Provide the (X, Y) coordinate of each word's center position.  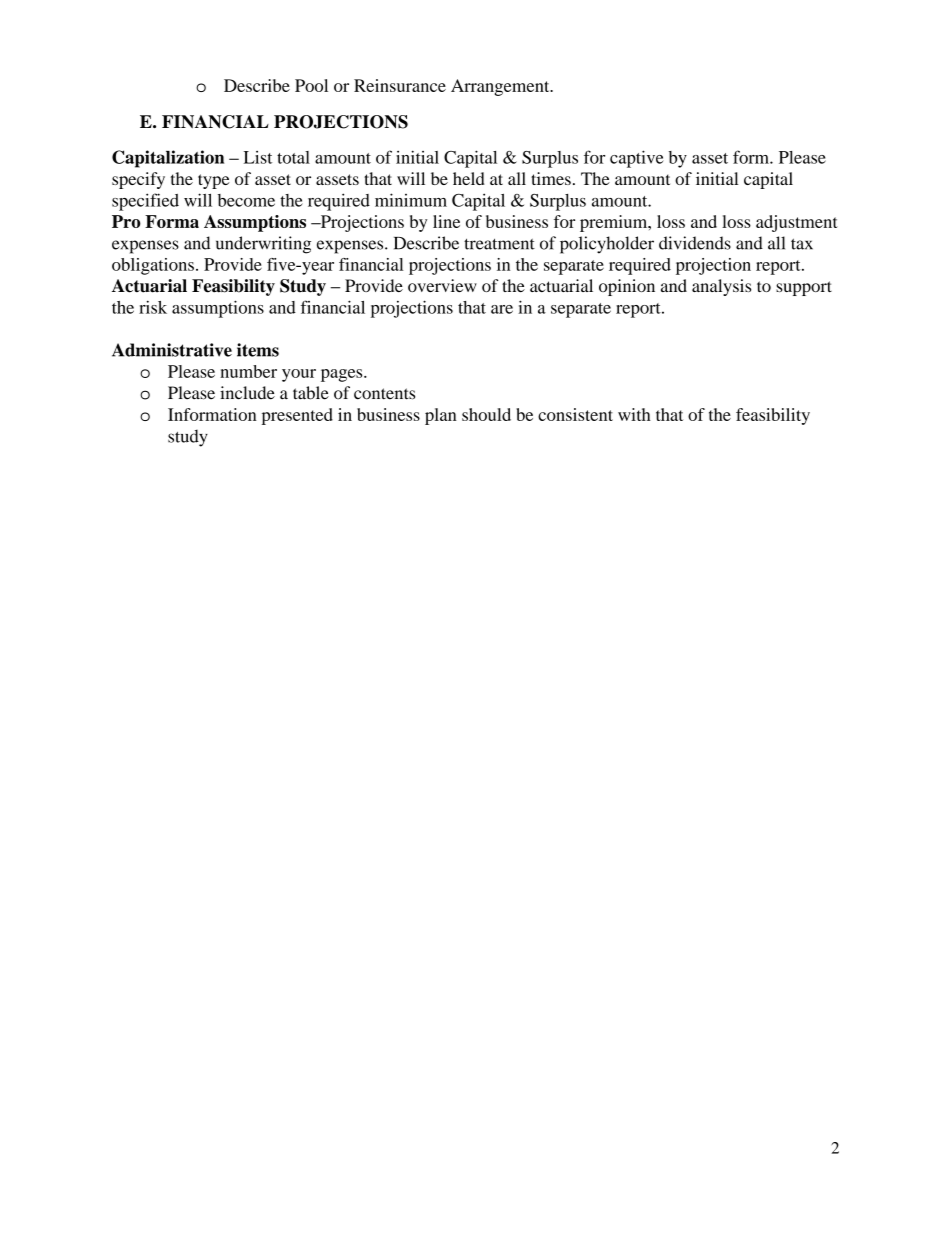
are (502, 309)
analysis (721, 287)
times (551, 178)
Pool (311, 85)
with (634, 414)
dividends (695, 243)
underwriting (263, 245)
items (258, 350)
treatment (499, 244)
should (486, 414)
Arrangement (501, 87)
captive (637, 159)
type (213, 181)
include (247, 393)
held (469, 178)
